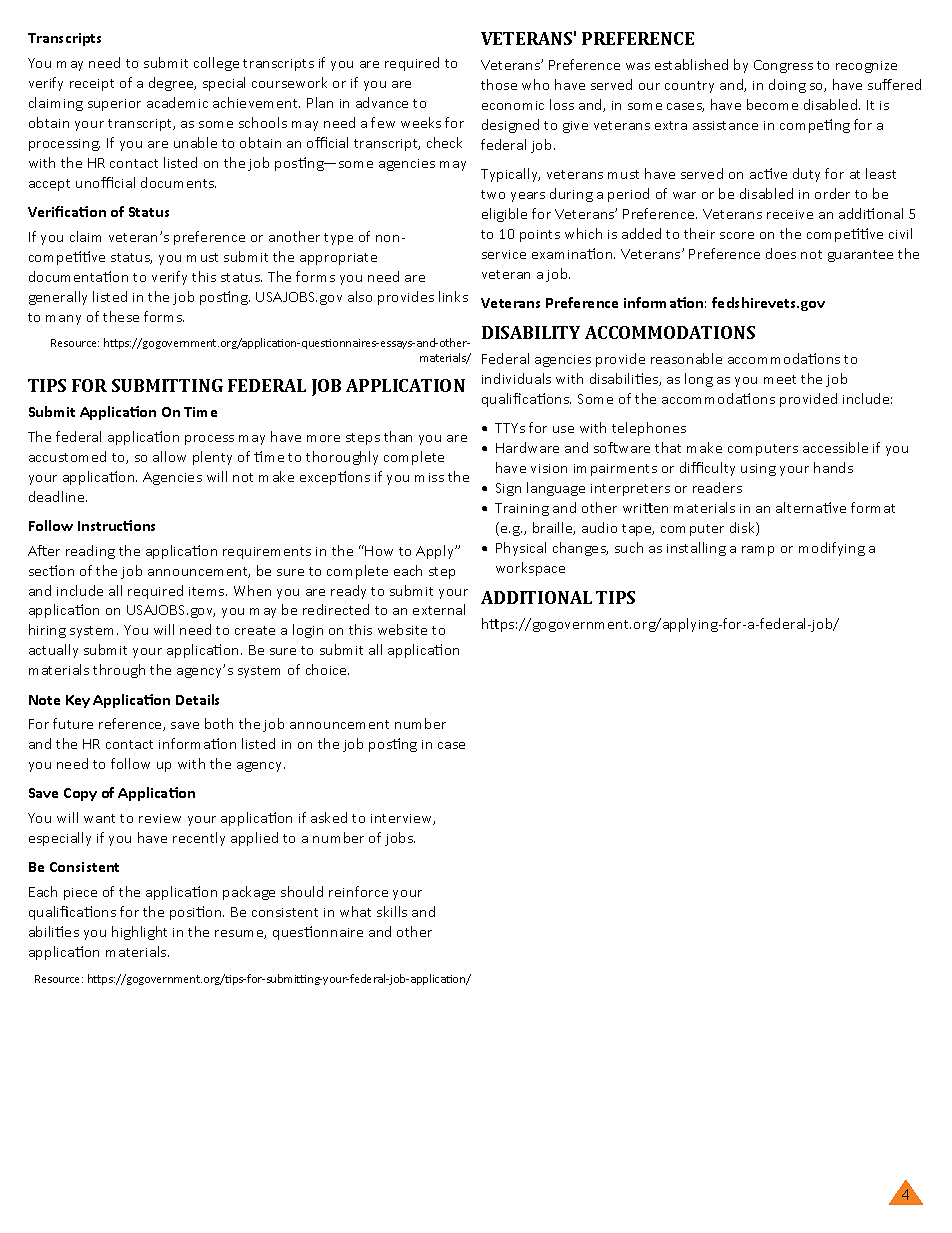  What do you see at coordinates (116, 525) in the page?
I see `Instructions` at bounding box center [116, 525].
